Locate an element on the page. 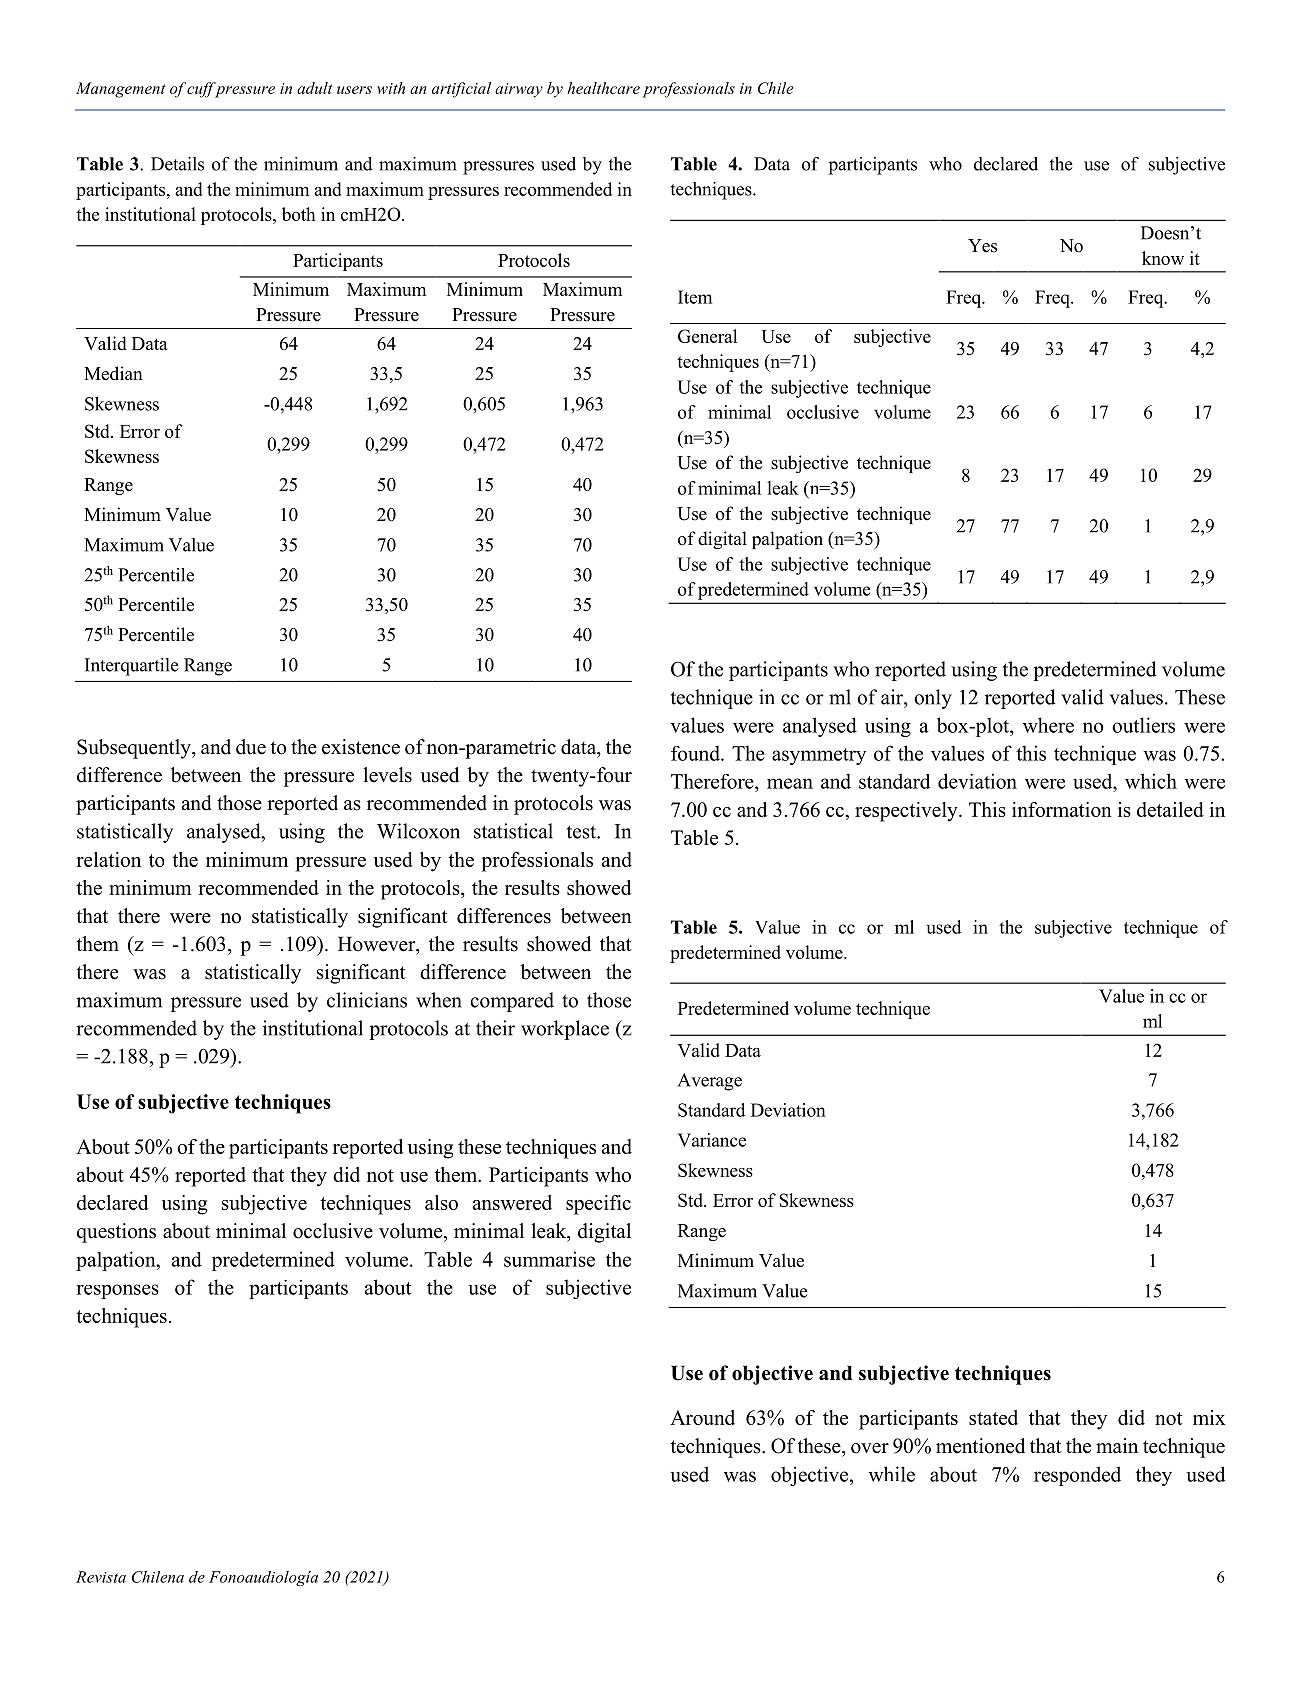 This page has width=1302, height=1685. know is located at coordinates (1163, 258).
